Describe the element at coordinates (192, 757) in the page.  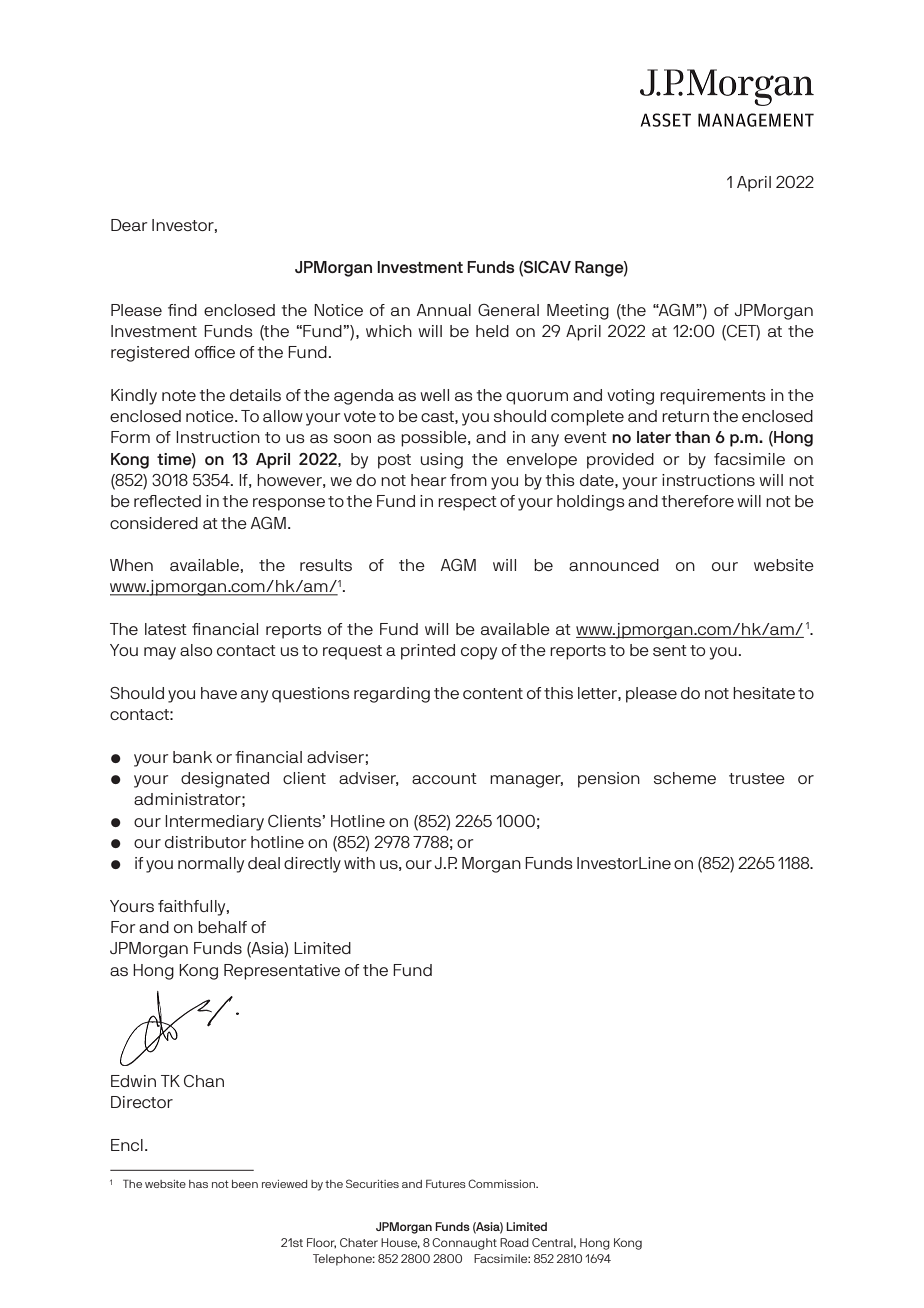
I see `bank` at that location.
